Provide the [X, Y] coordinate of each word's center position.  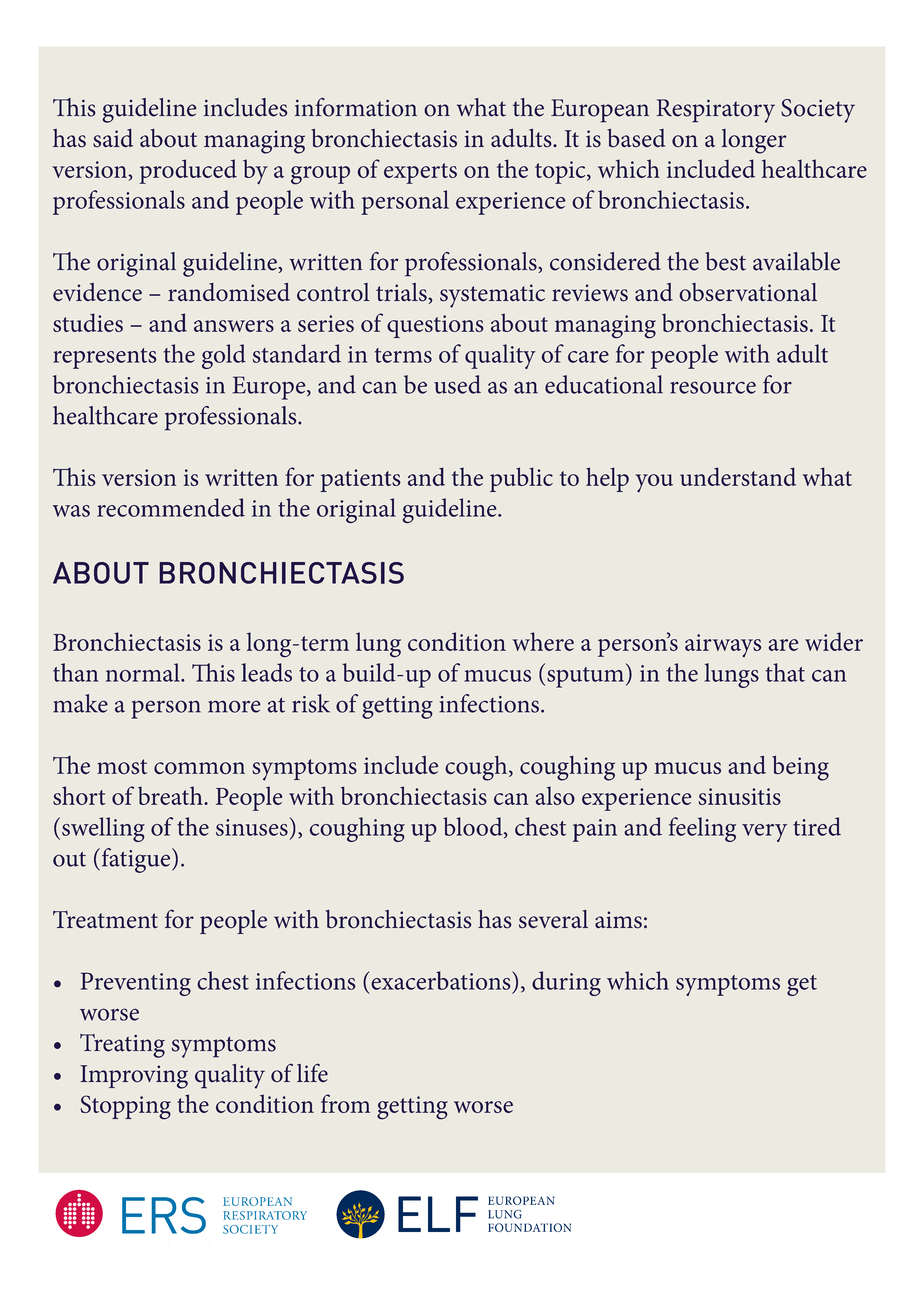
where [543, 641]
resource [713, 387]
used [457, 384]
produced [188, 171]
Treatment [105, 919]
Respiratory [715, 111]
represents [105, 358]
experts [420, 173]
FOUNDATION [529, 1227]
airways [723, 645]
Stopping [125, 1107]
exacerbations [442, 980]
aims [618, 920]
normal [144, 672]
